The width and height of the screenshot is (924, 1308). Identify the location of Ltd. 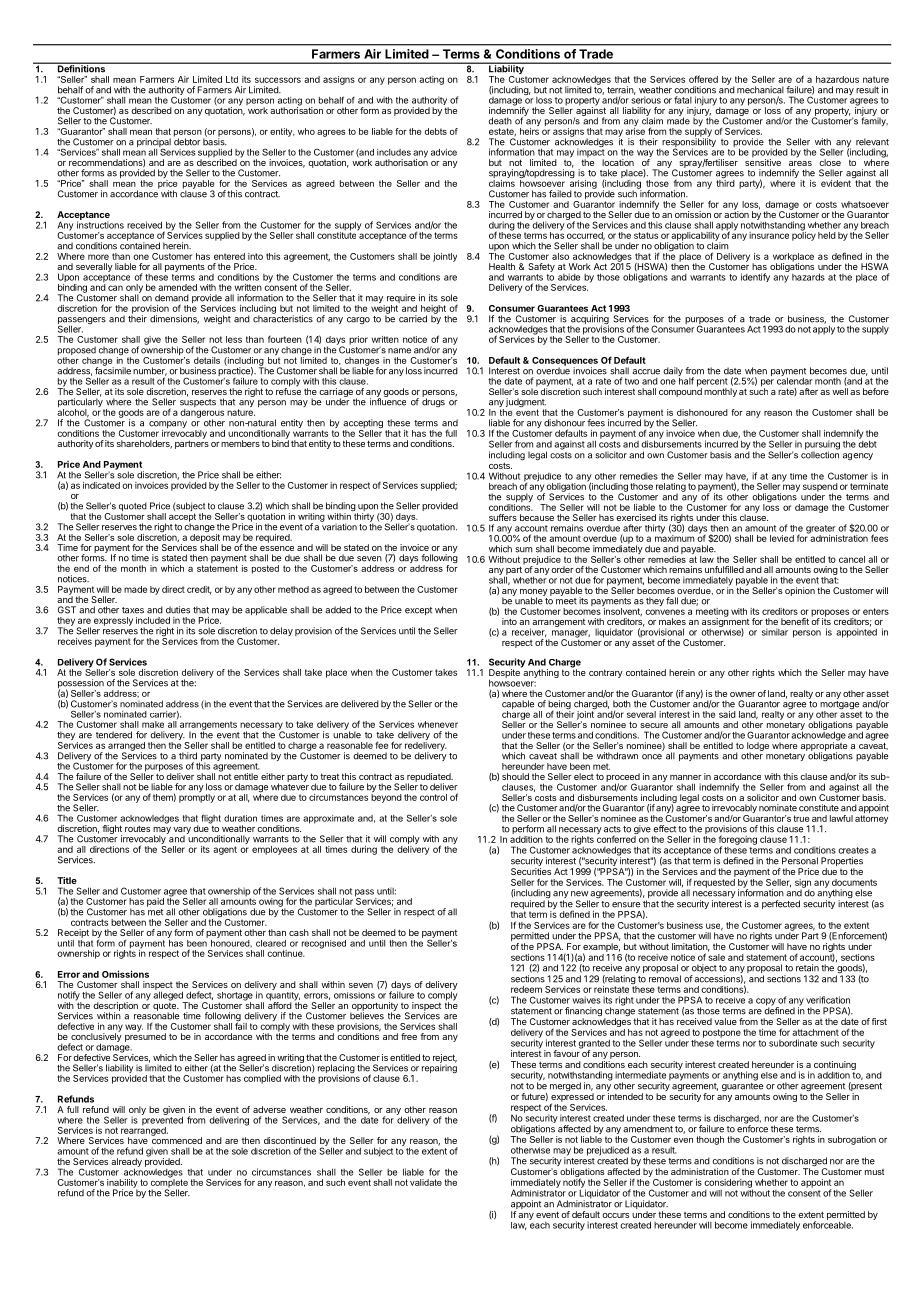
(232, 79).
